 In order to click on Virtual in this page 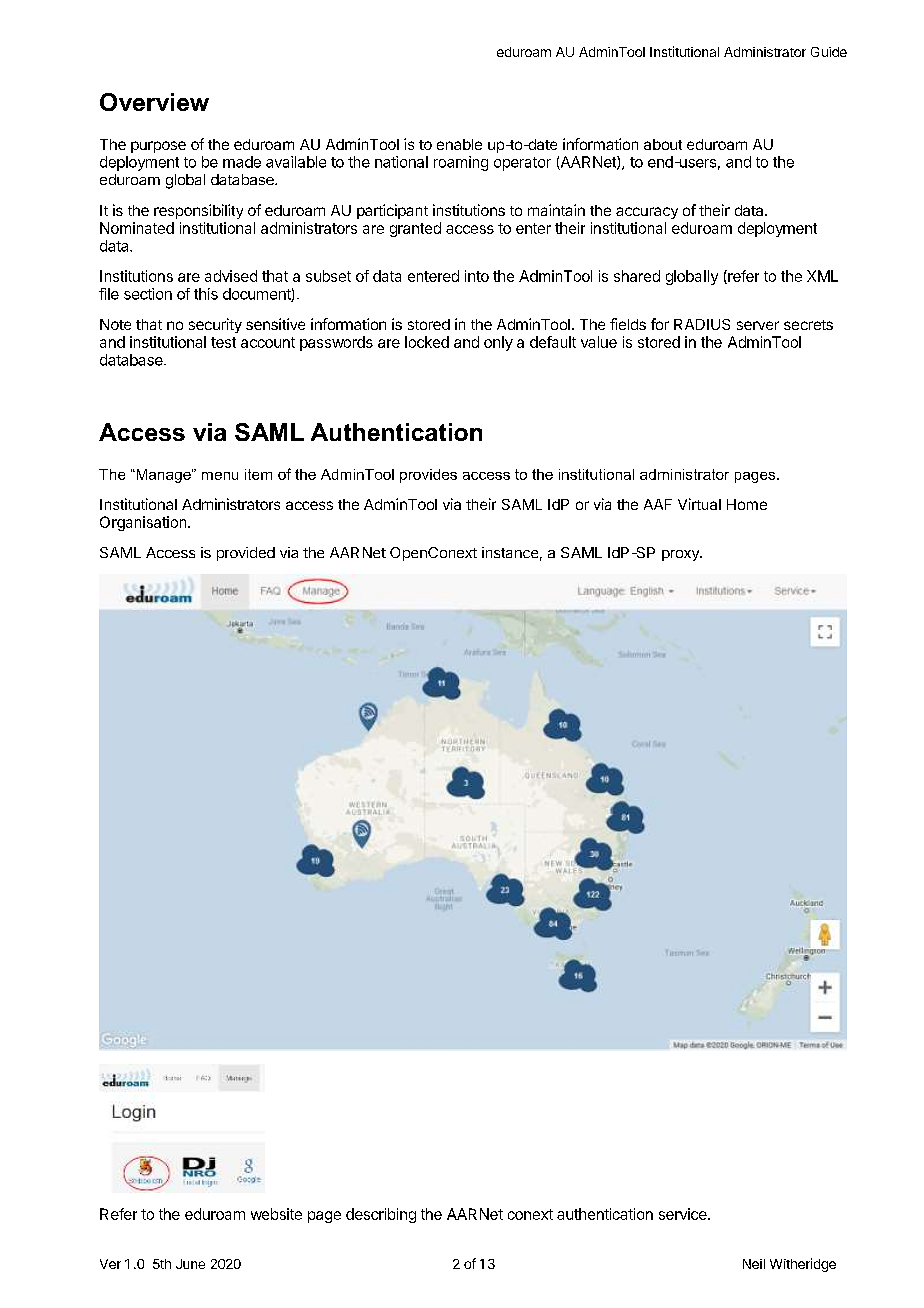, I will do `click(699, 504)`.
